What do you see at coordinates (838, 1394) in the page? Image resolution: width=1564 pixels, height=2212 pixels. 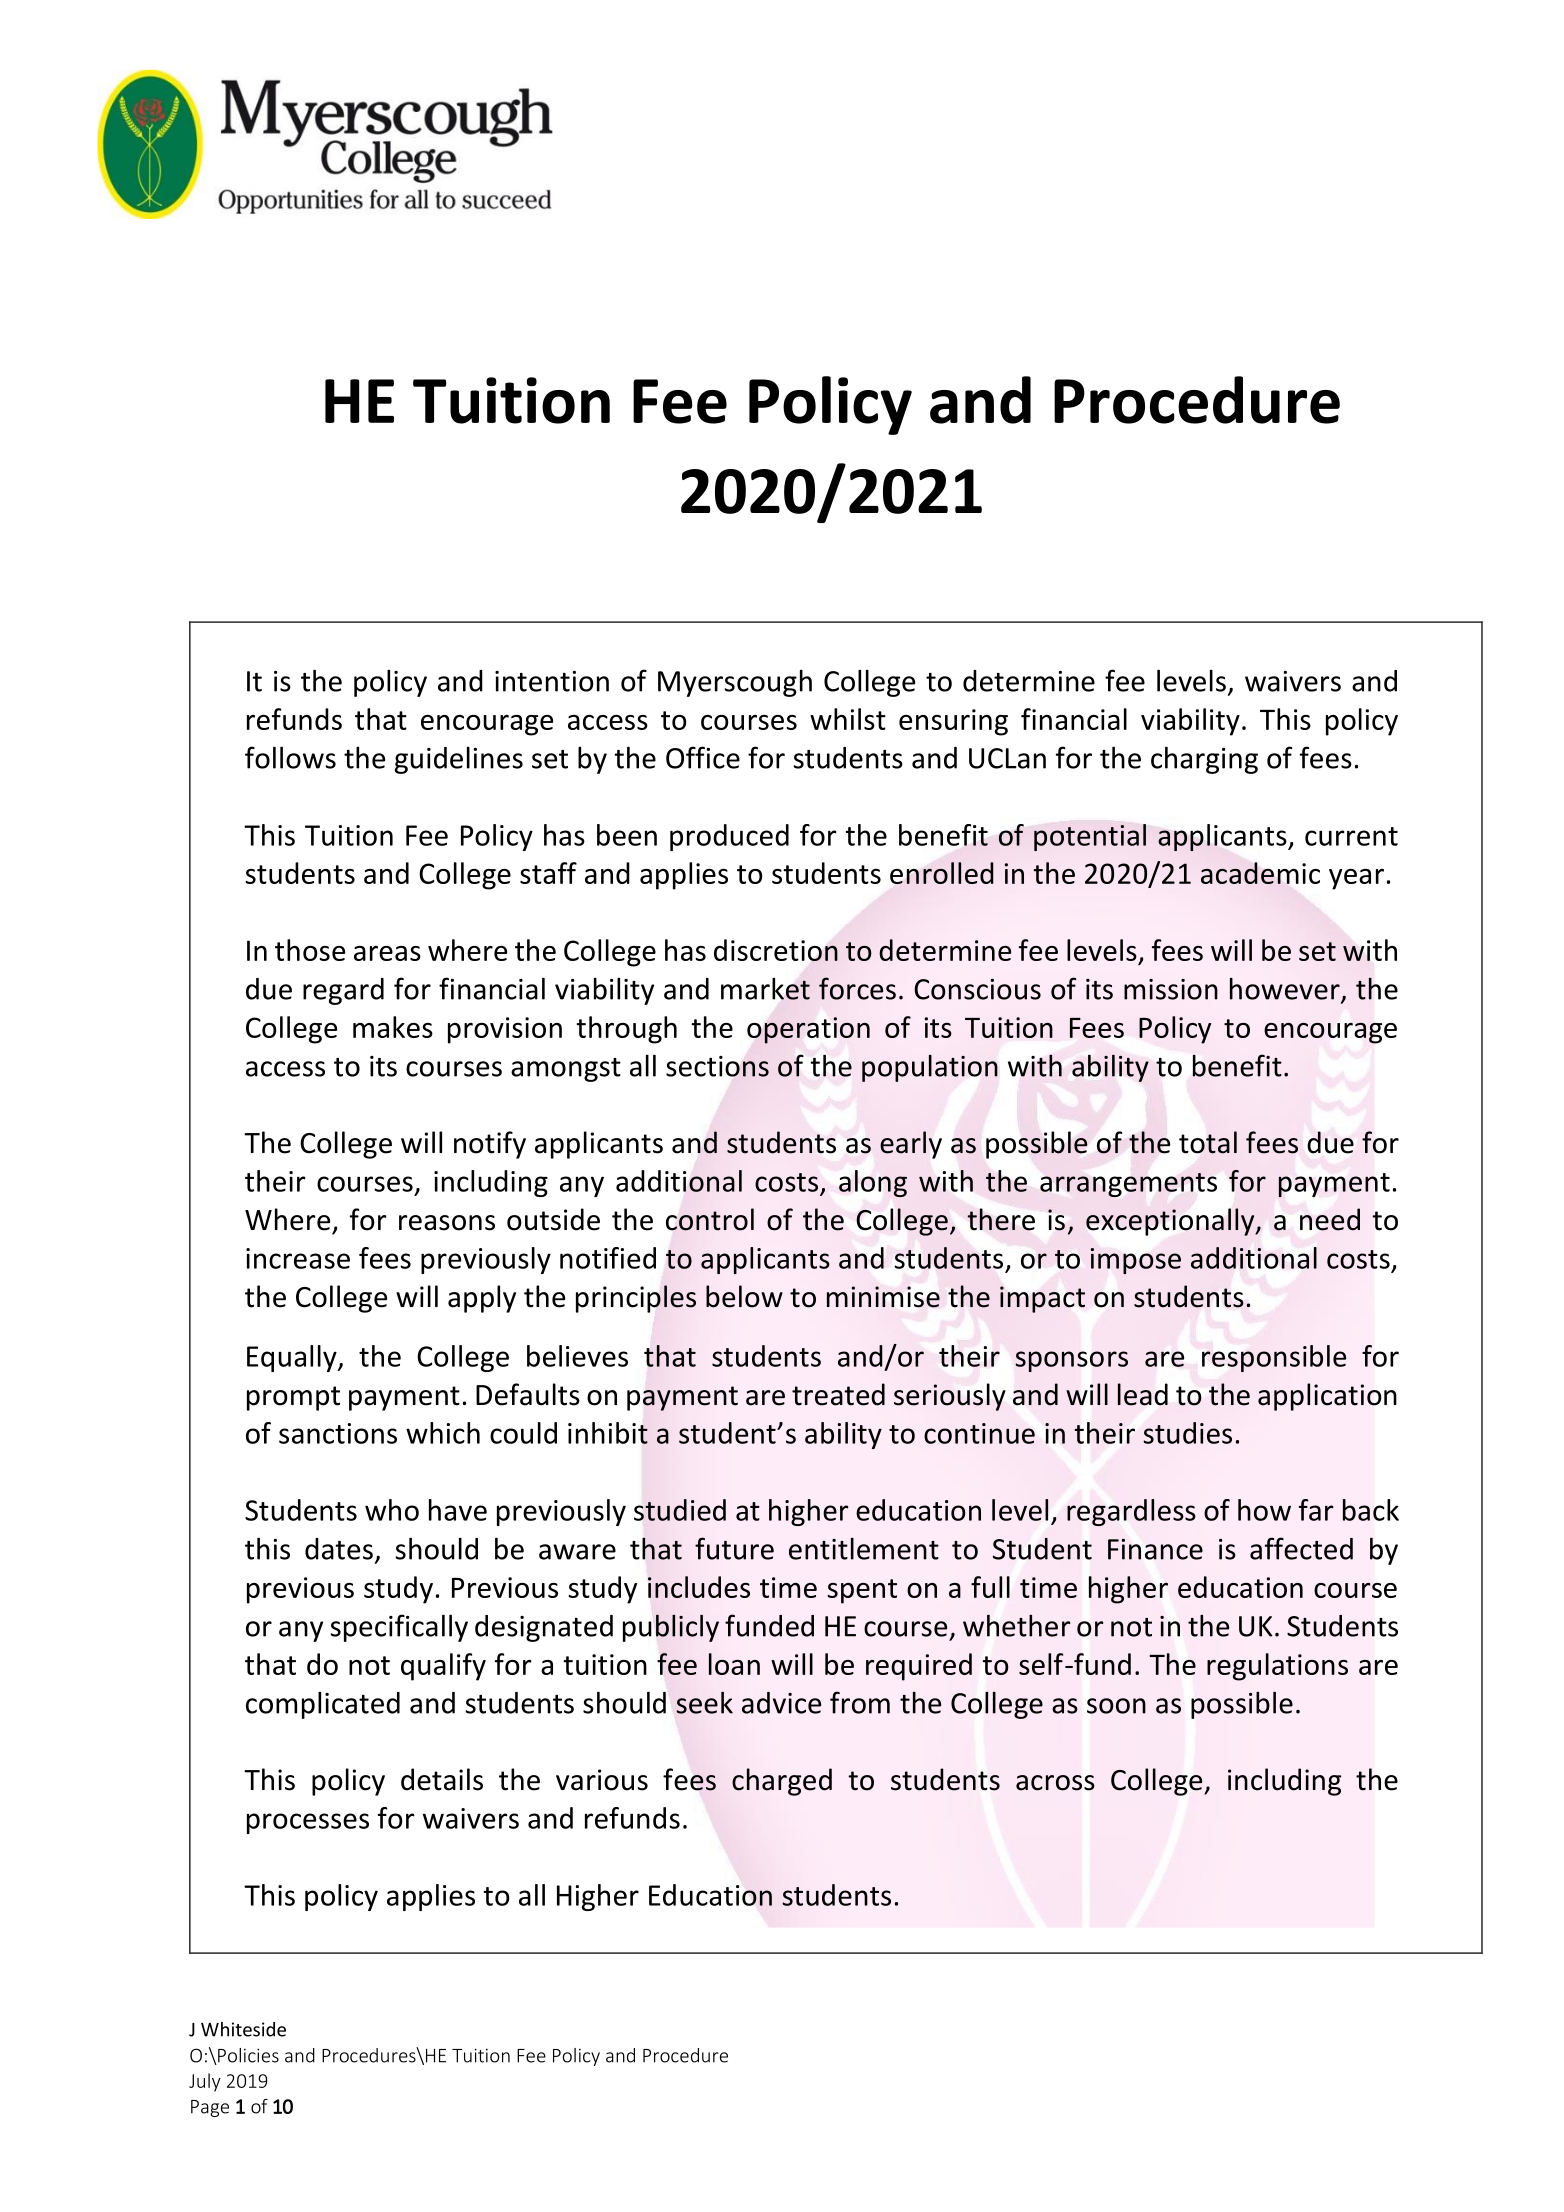 I see `treated` at bounding box center [838, 1394].
